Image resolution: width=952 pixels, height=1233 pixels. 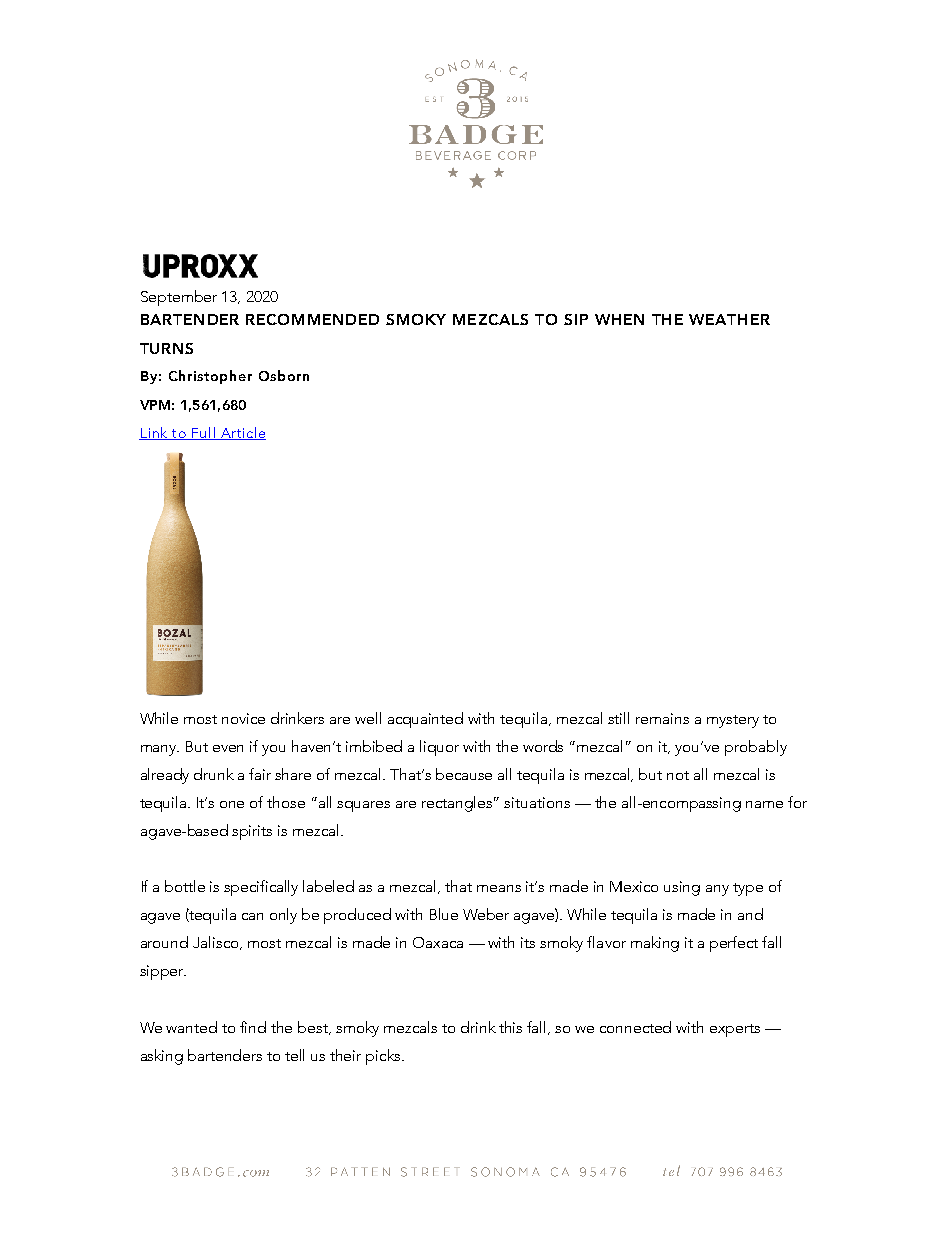 I want to click on find, so click(x=253, y=1027).
